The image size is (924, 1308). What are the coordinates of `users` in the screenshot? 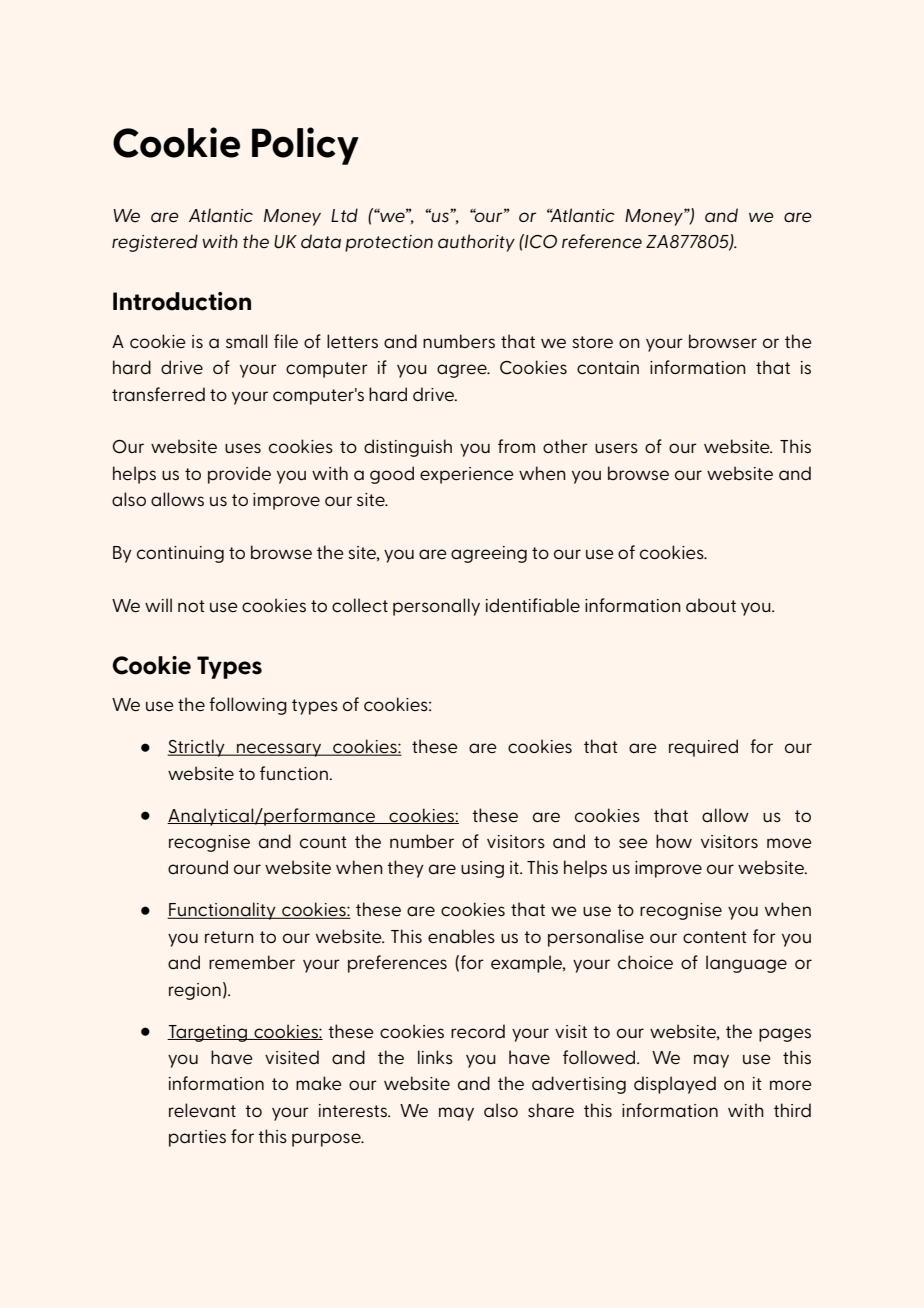 It's located at (616, 448).
